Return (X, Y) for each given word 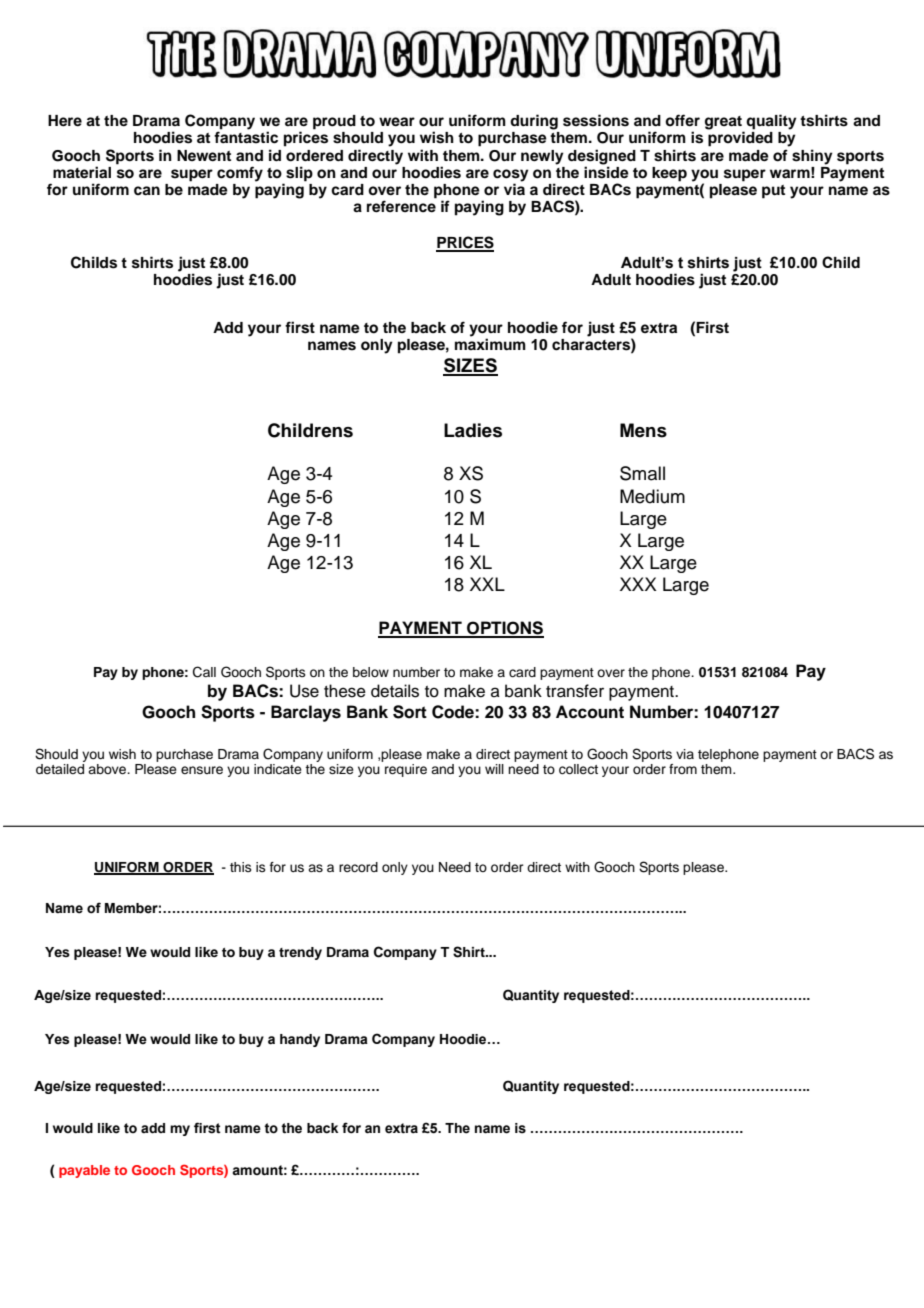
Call (204, 672)
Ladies (473, 430)
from (683, 769)
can (147, 191)
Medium (652, 496)
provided (740, 138)
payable (84, 1171)
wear (397, 121)
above (108, 769)
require (406, 770)
